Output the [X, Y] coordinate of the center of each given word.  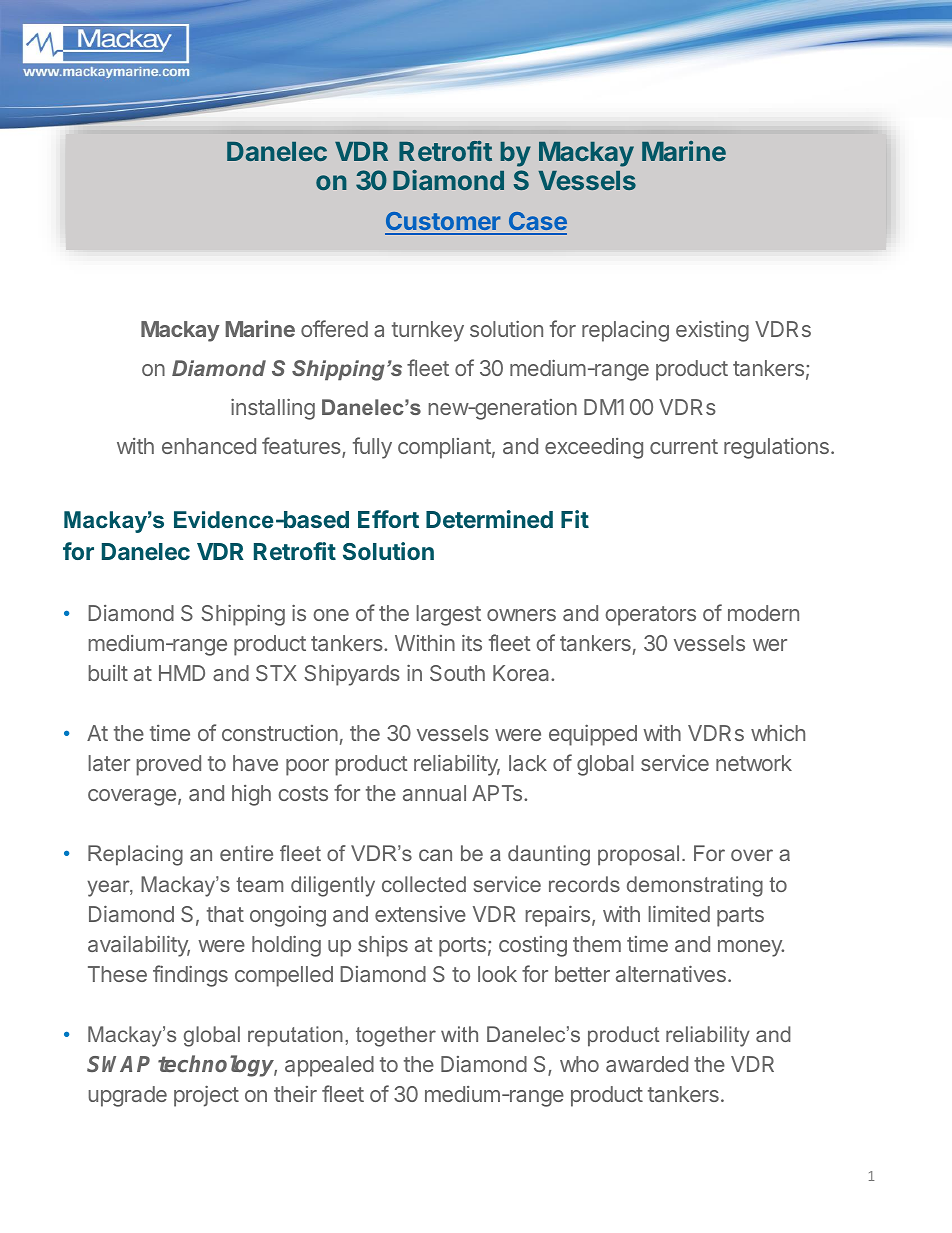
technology [217, 1066]
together [396, 1036]
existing [712, 331]
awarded [647, 1064]
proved [169, 765]
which [778, 733]
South [457, 673]
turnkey [428, 331]
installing [273, 409]
